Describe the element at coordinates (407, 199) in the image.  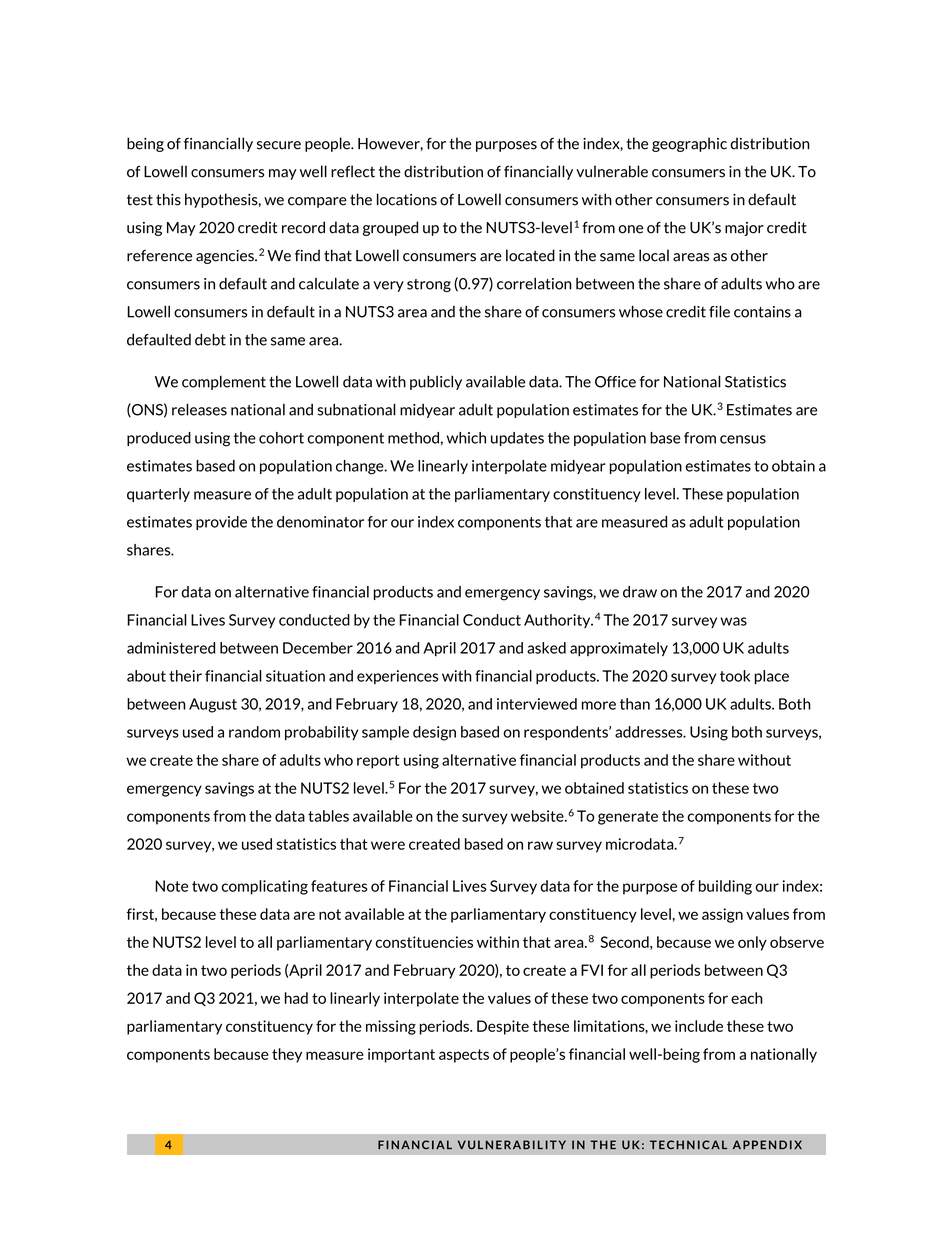
I see `locations` at that location.
